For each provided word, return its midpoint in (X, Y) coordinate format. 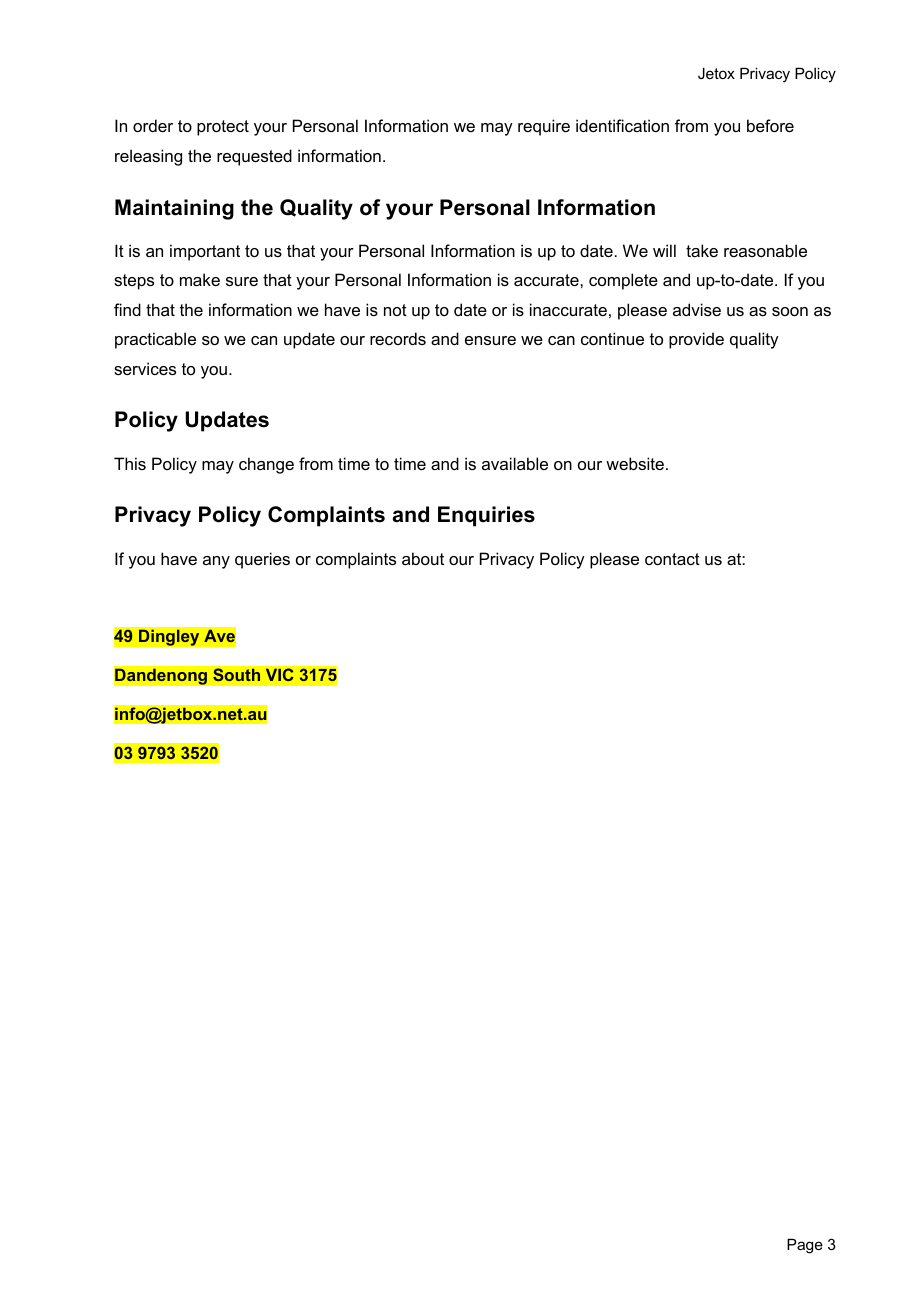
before (770, 125)
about (423, 558)
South (236, 674)
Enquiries (486, 516)
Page (805, 1246)
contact (672, 559)
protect (223, 128)
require (544, 127)
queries (262, 560)
